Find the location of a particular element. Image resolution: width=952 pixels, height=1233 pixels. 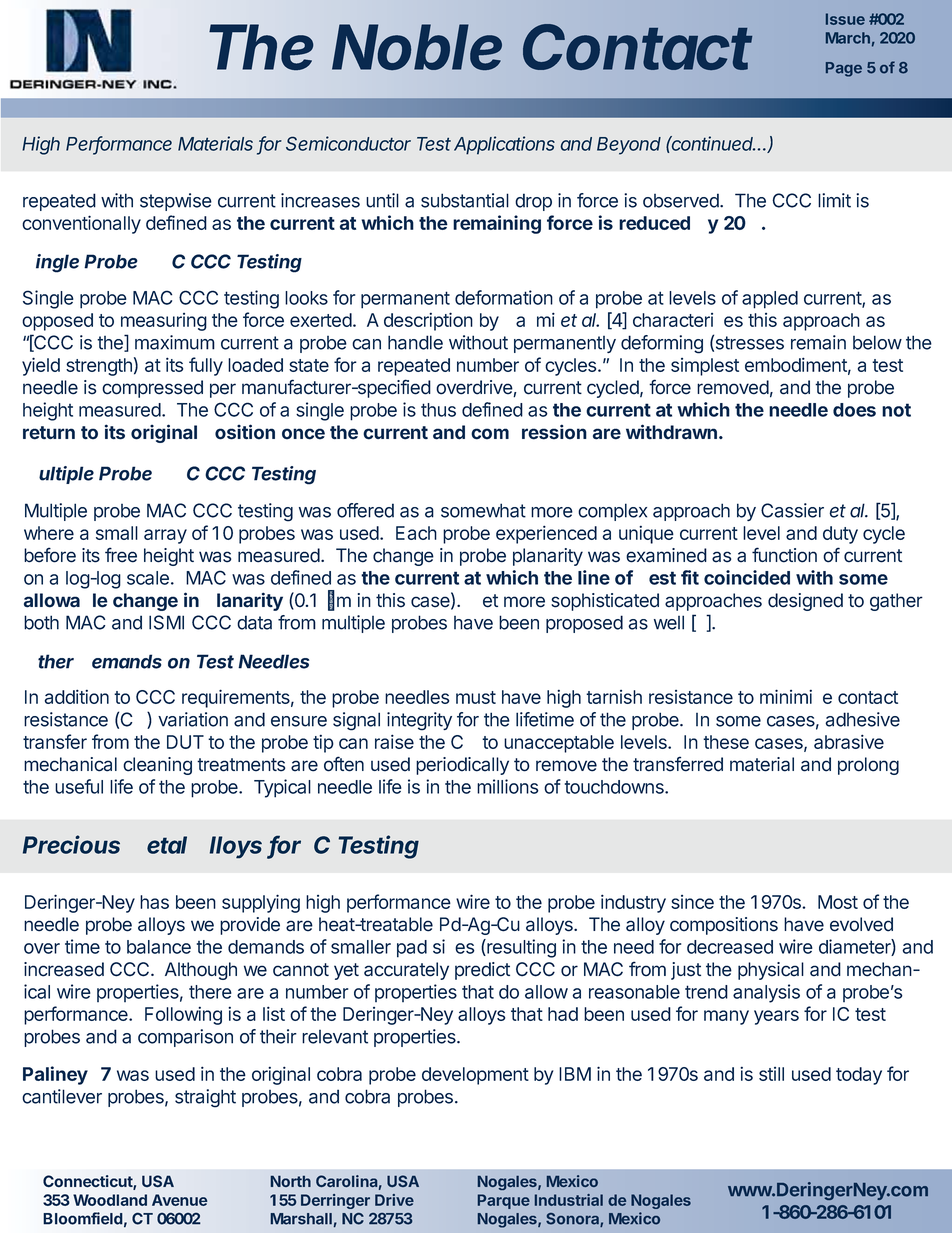

etal is located at coordinates (167, 845).
